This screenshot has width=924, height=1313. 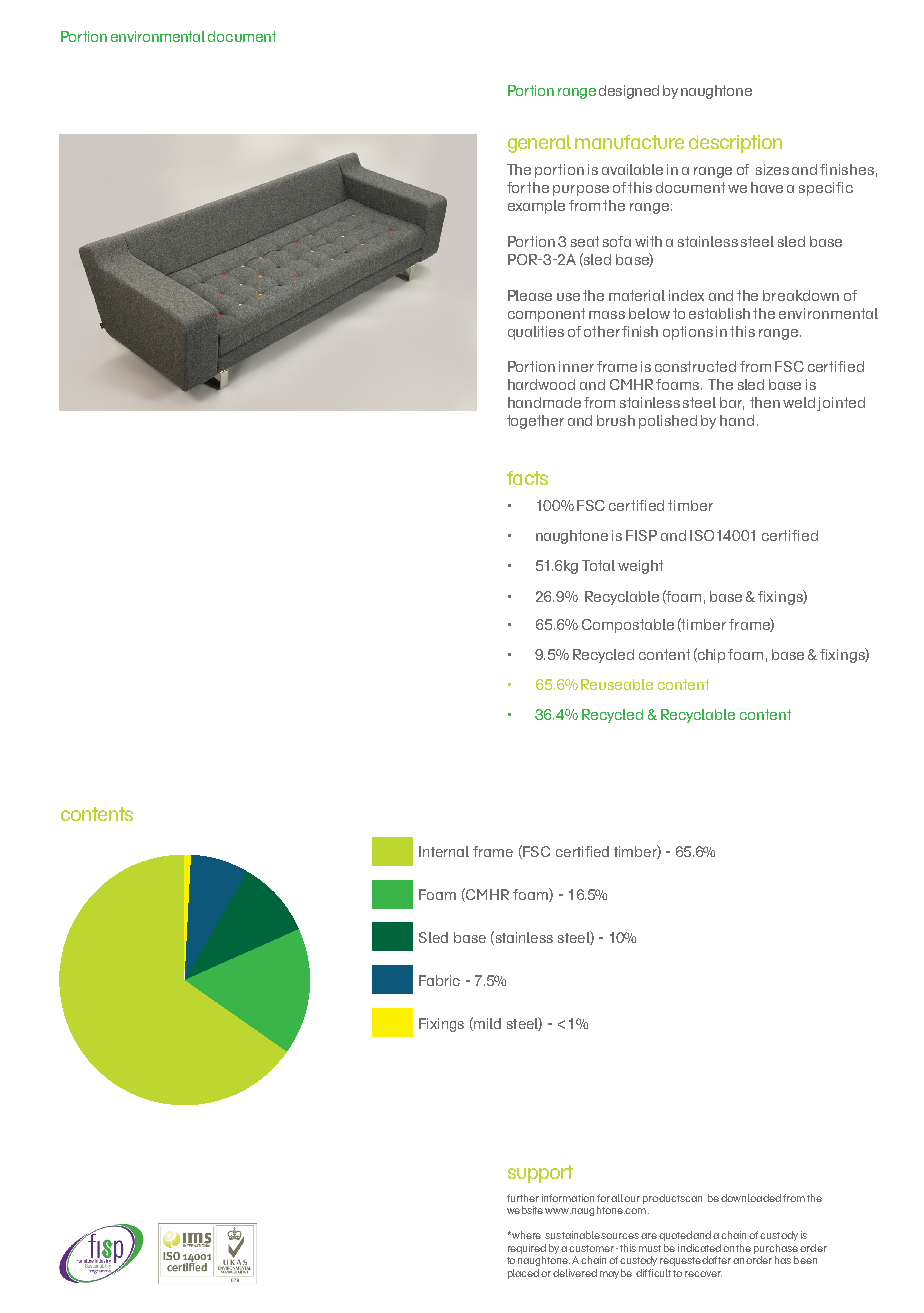 What do you see at coordinates (772, 169) in the screenshot?
I see `sizes` at bounding box center [772, 169].
